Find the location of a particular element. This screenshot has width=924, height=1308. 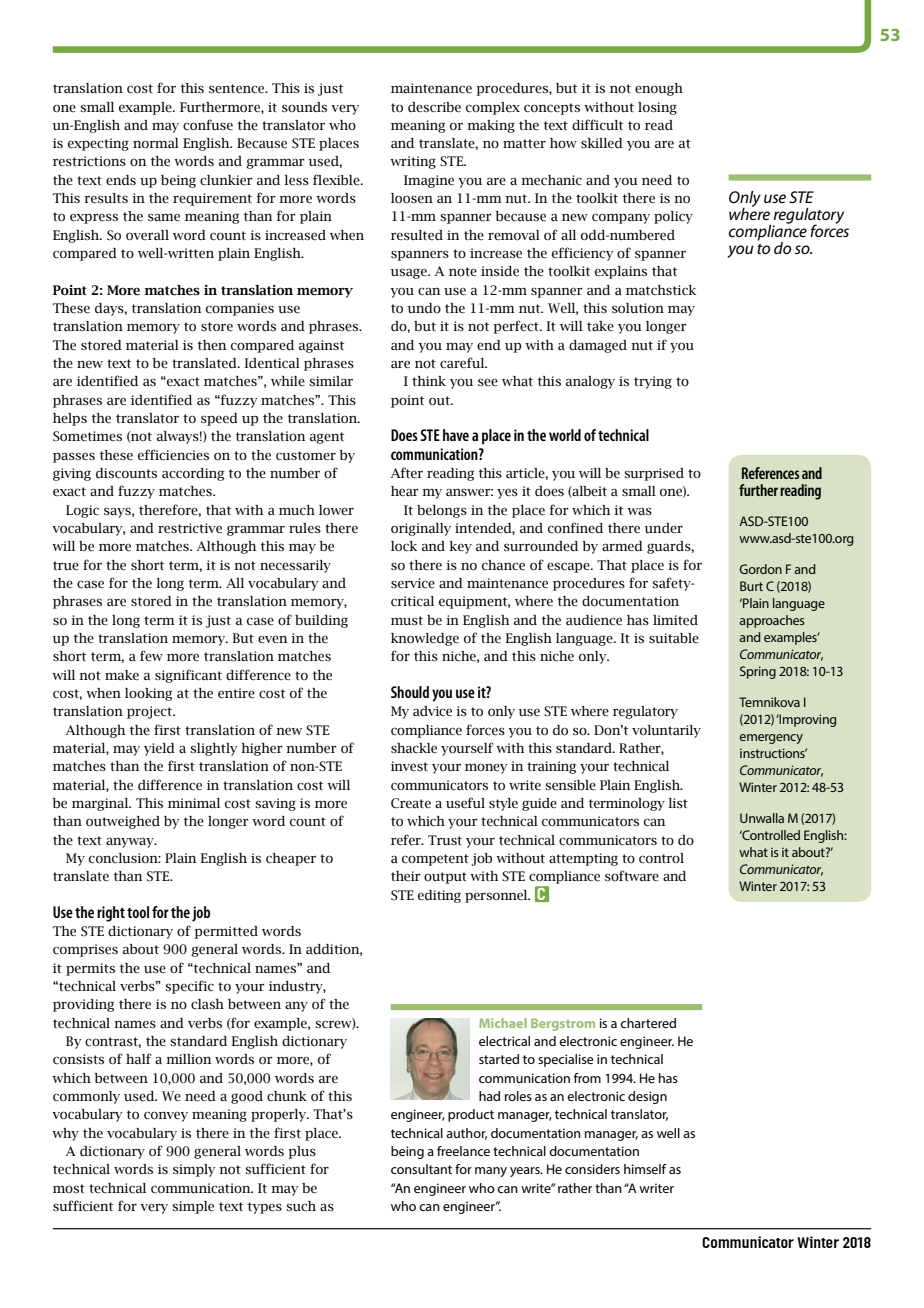

simply is located at coordinates (194, 1170).
